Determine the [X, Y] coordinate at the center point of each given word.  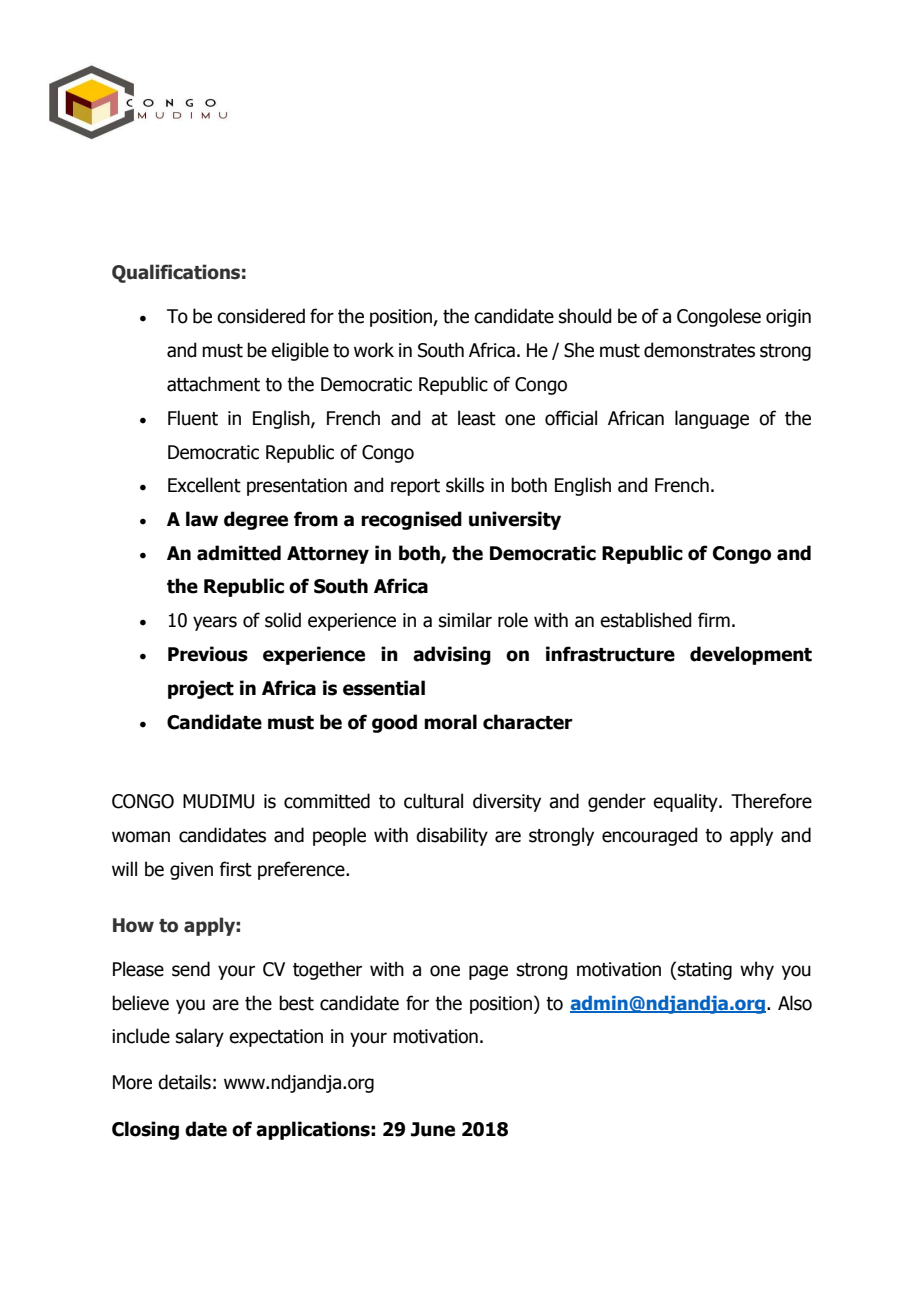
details [184, 1082]
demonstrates [699, 350]
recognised [411, 520]
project [201, 689]
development [751, 655]
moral [450, 722]
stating [704, 971]
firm [714, 619]
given [191, 871]
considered [261, 316]
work [374, 350]
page [488, 972]
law [202, 519]
